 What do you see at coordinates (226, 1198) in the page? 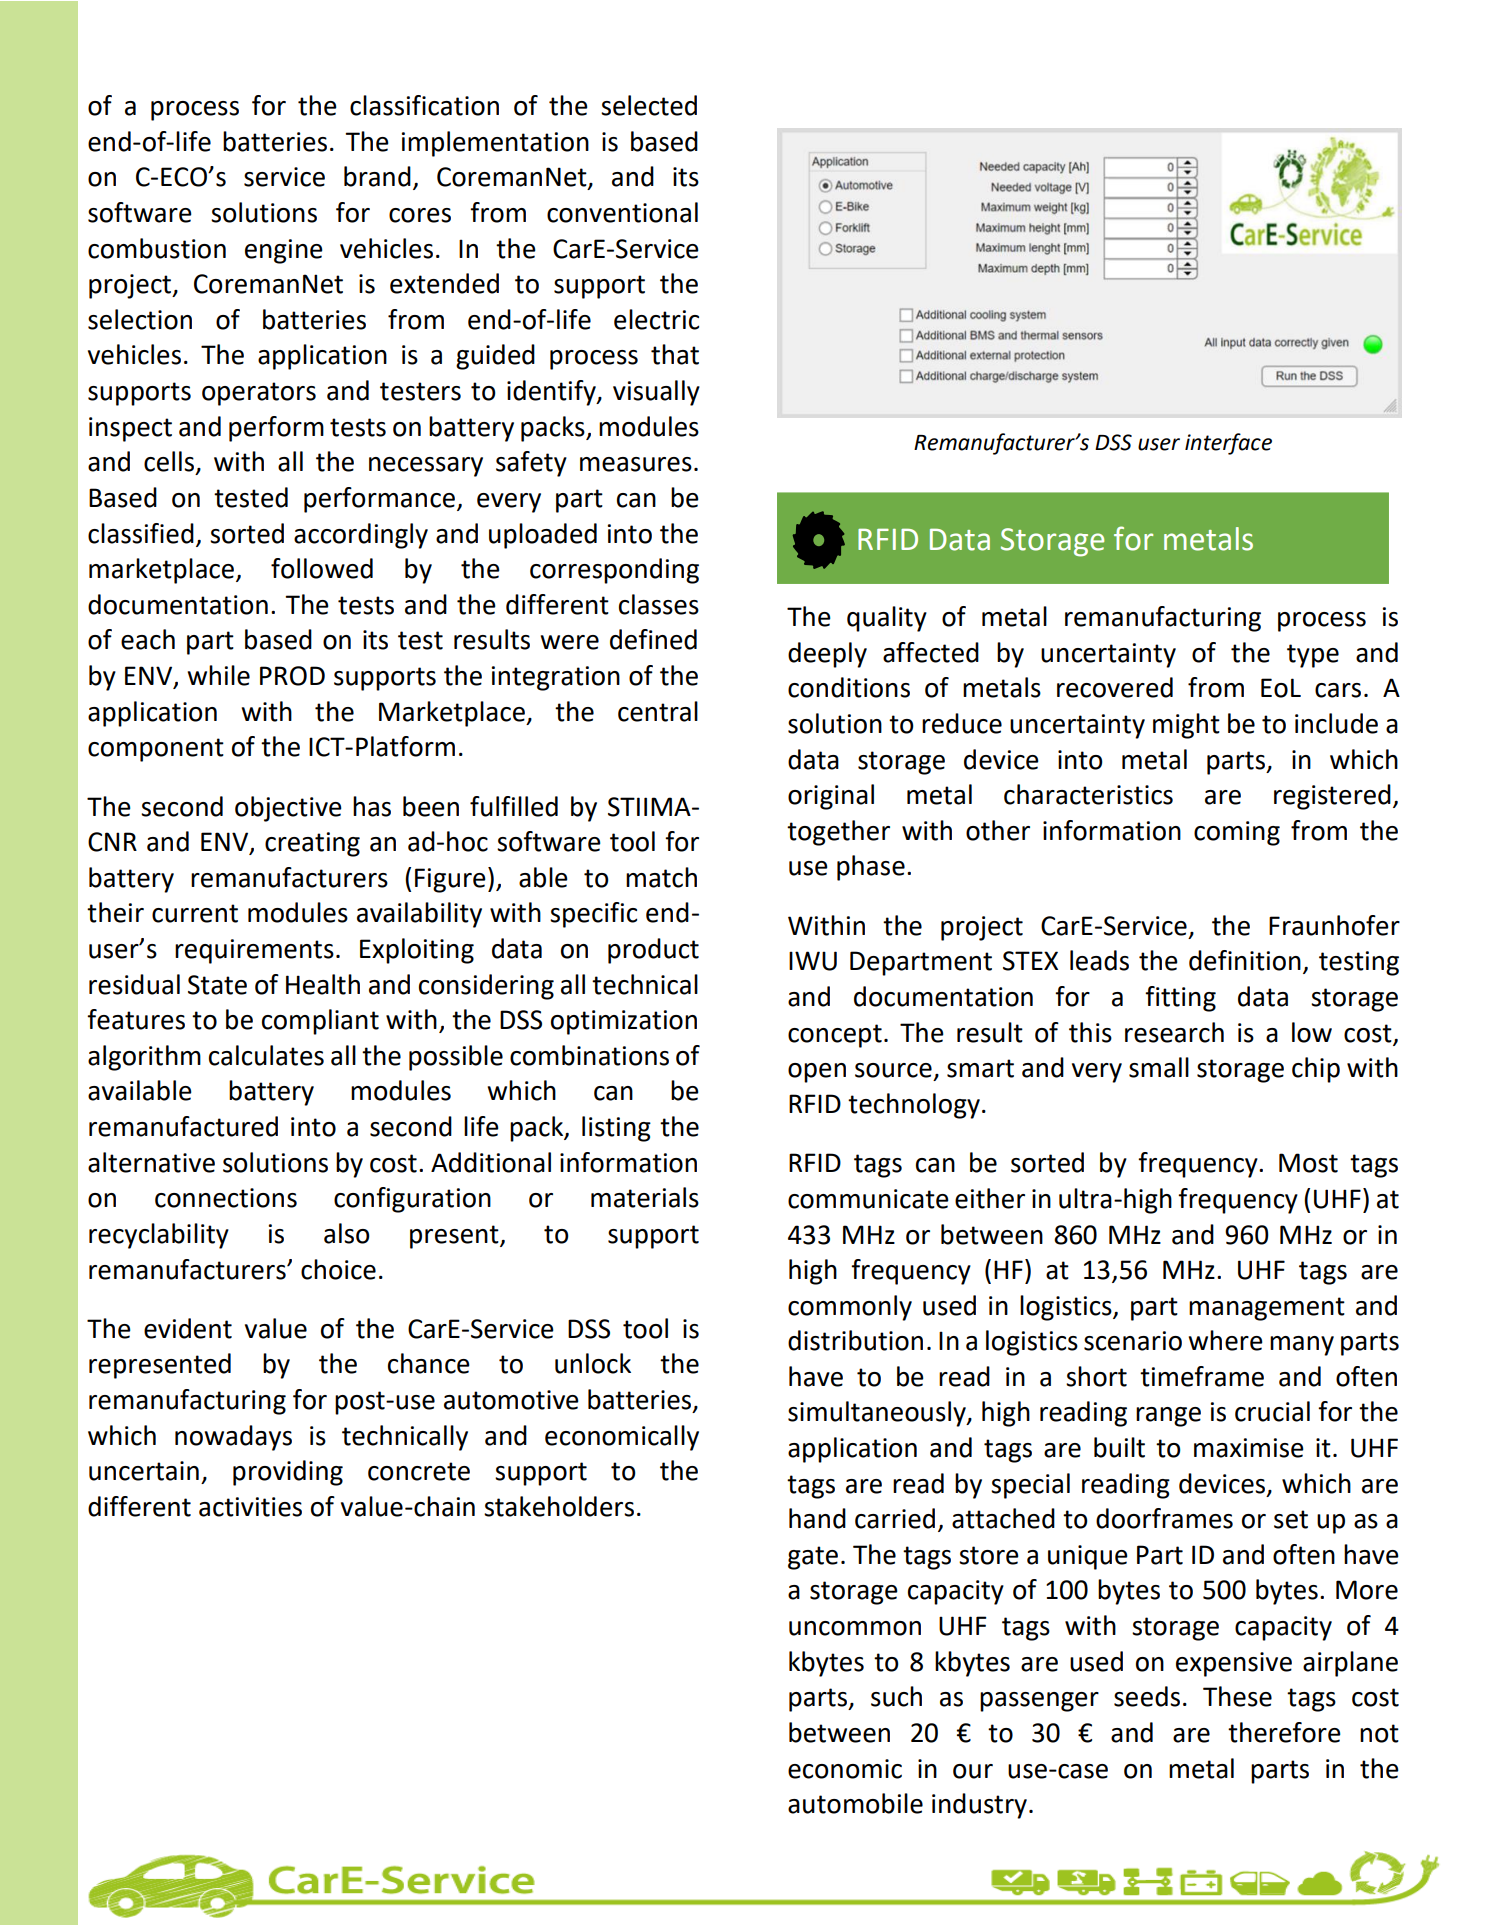
I see `connections` at bounding box center [226, 1198].
